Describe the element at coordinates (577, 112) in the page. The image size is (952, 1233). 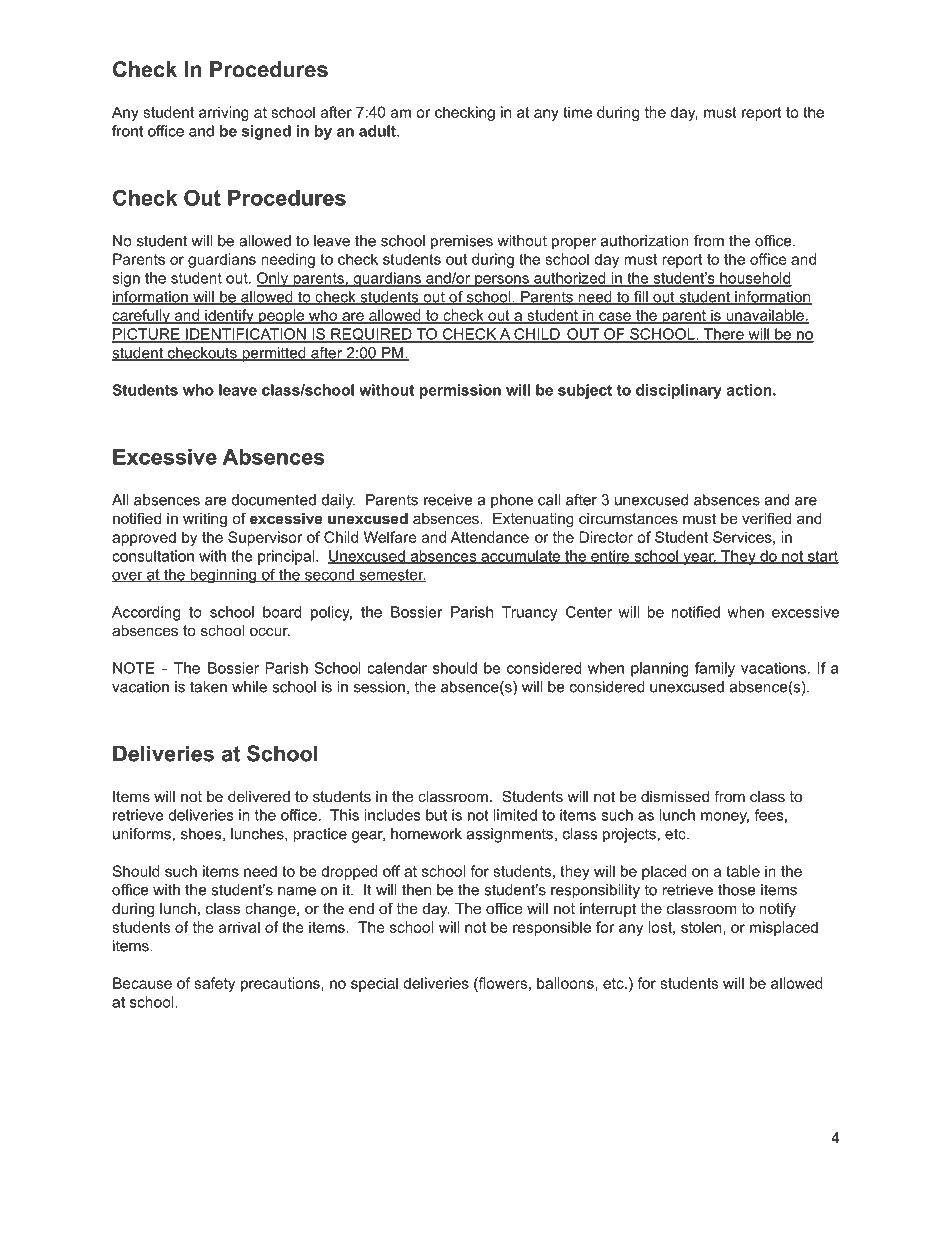
I see `time` at that location.
